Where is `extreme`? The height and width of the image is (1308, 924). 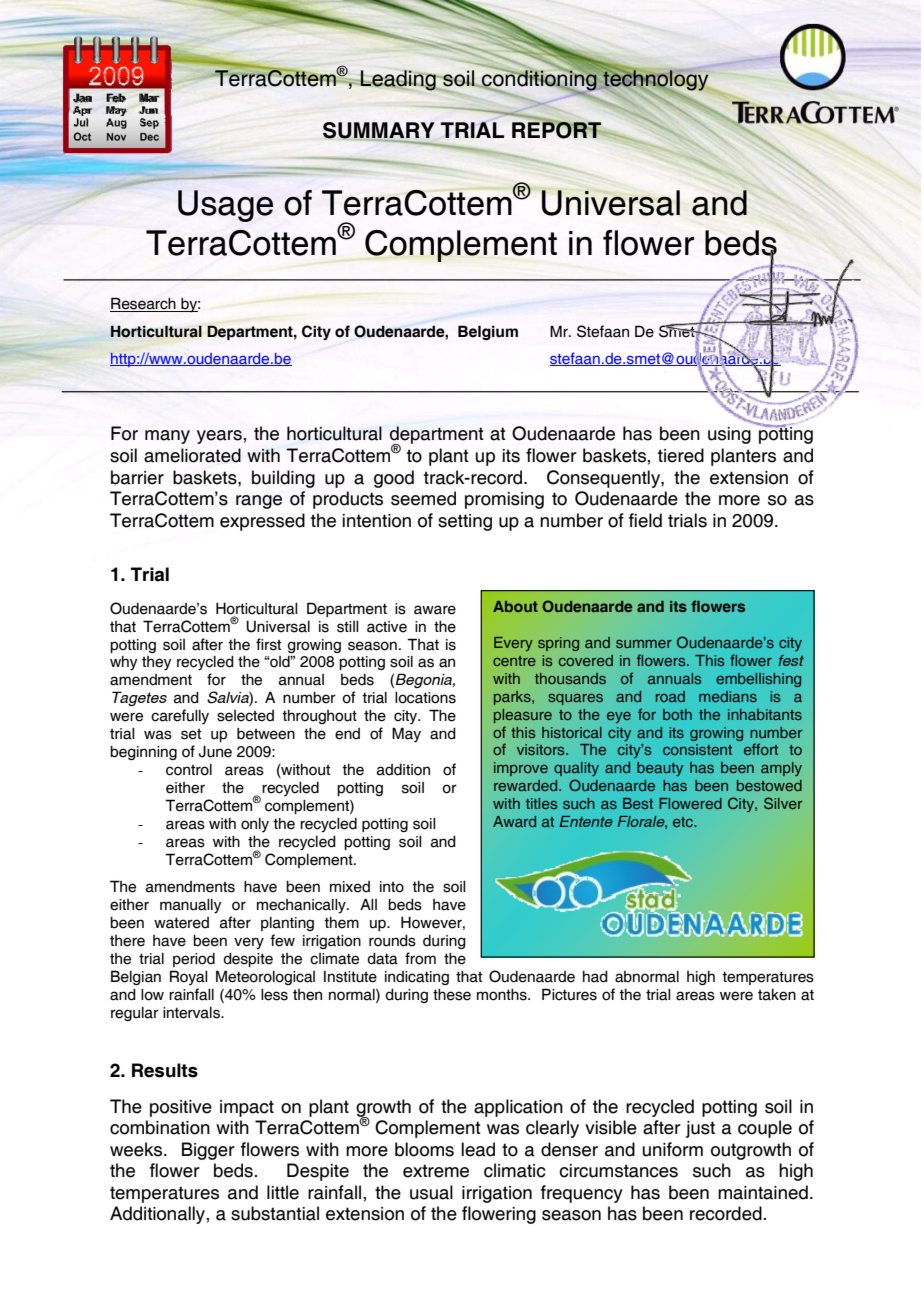 extreme is located at coordinates (436, 1171).
